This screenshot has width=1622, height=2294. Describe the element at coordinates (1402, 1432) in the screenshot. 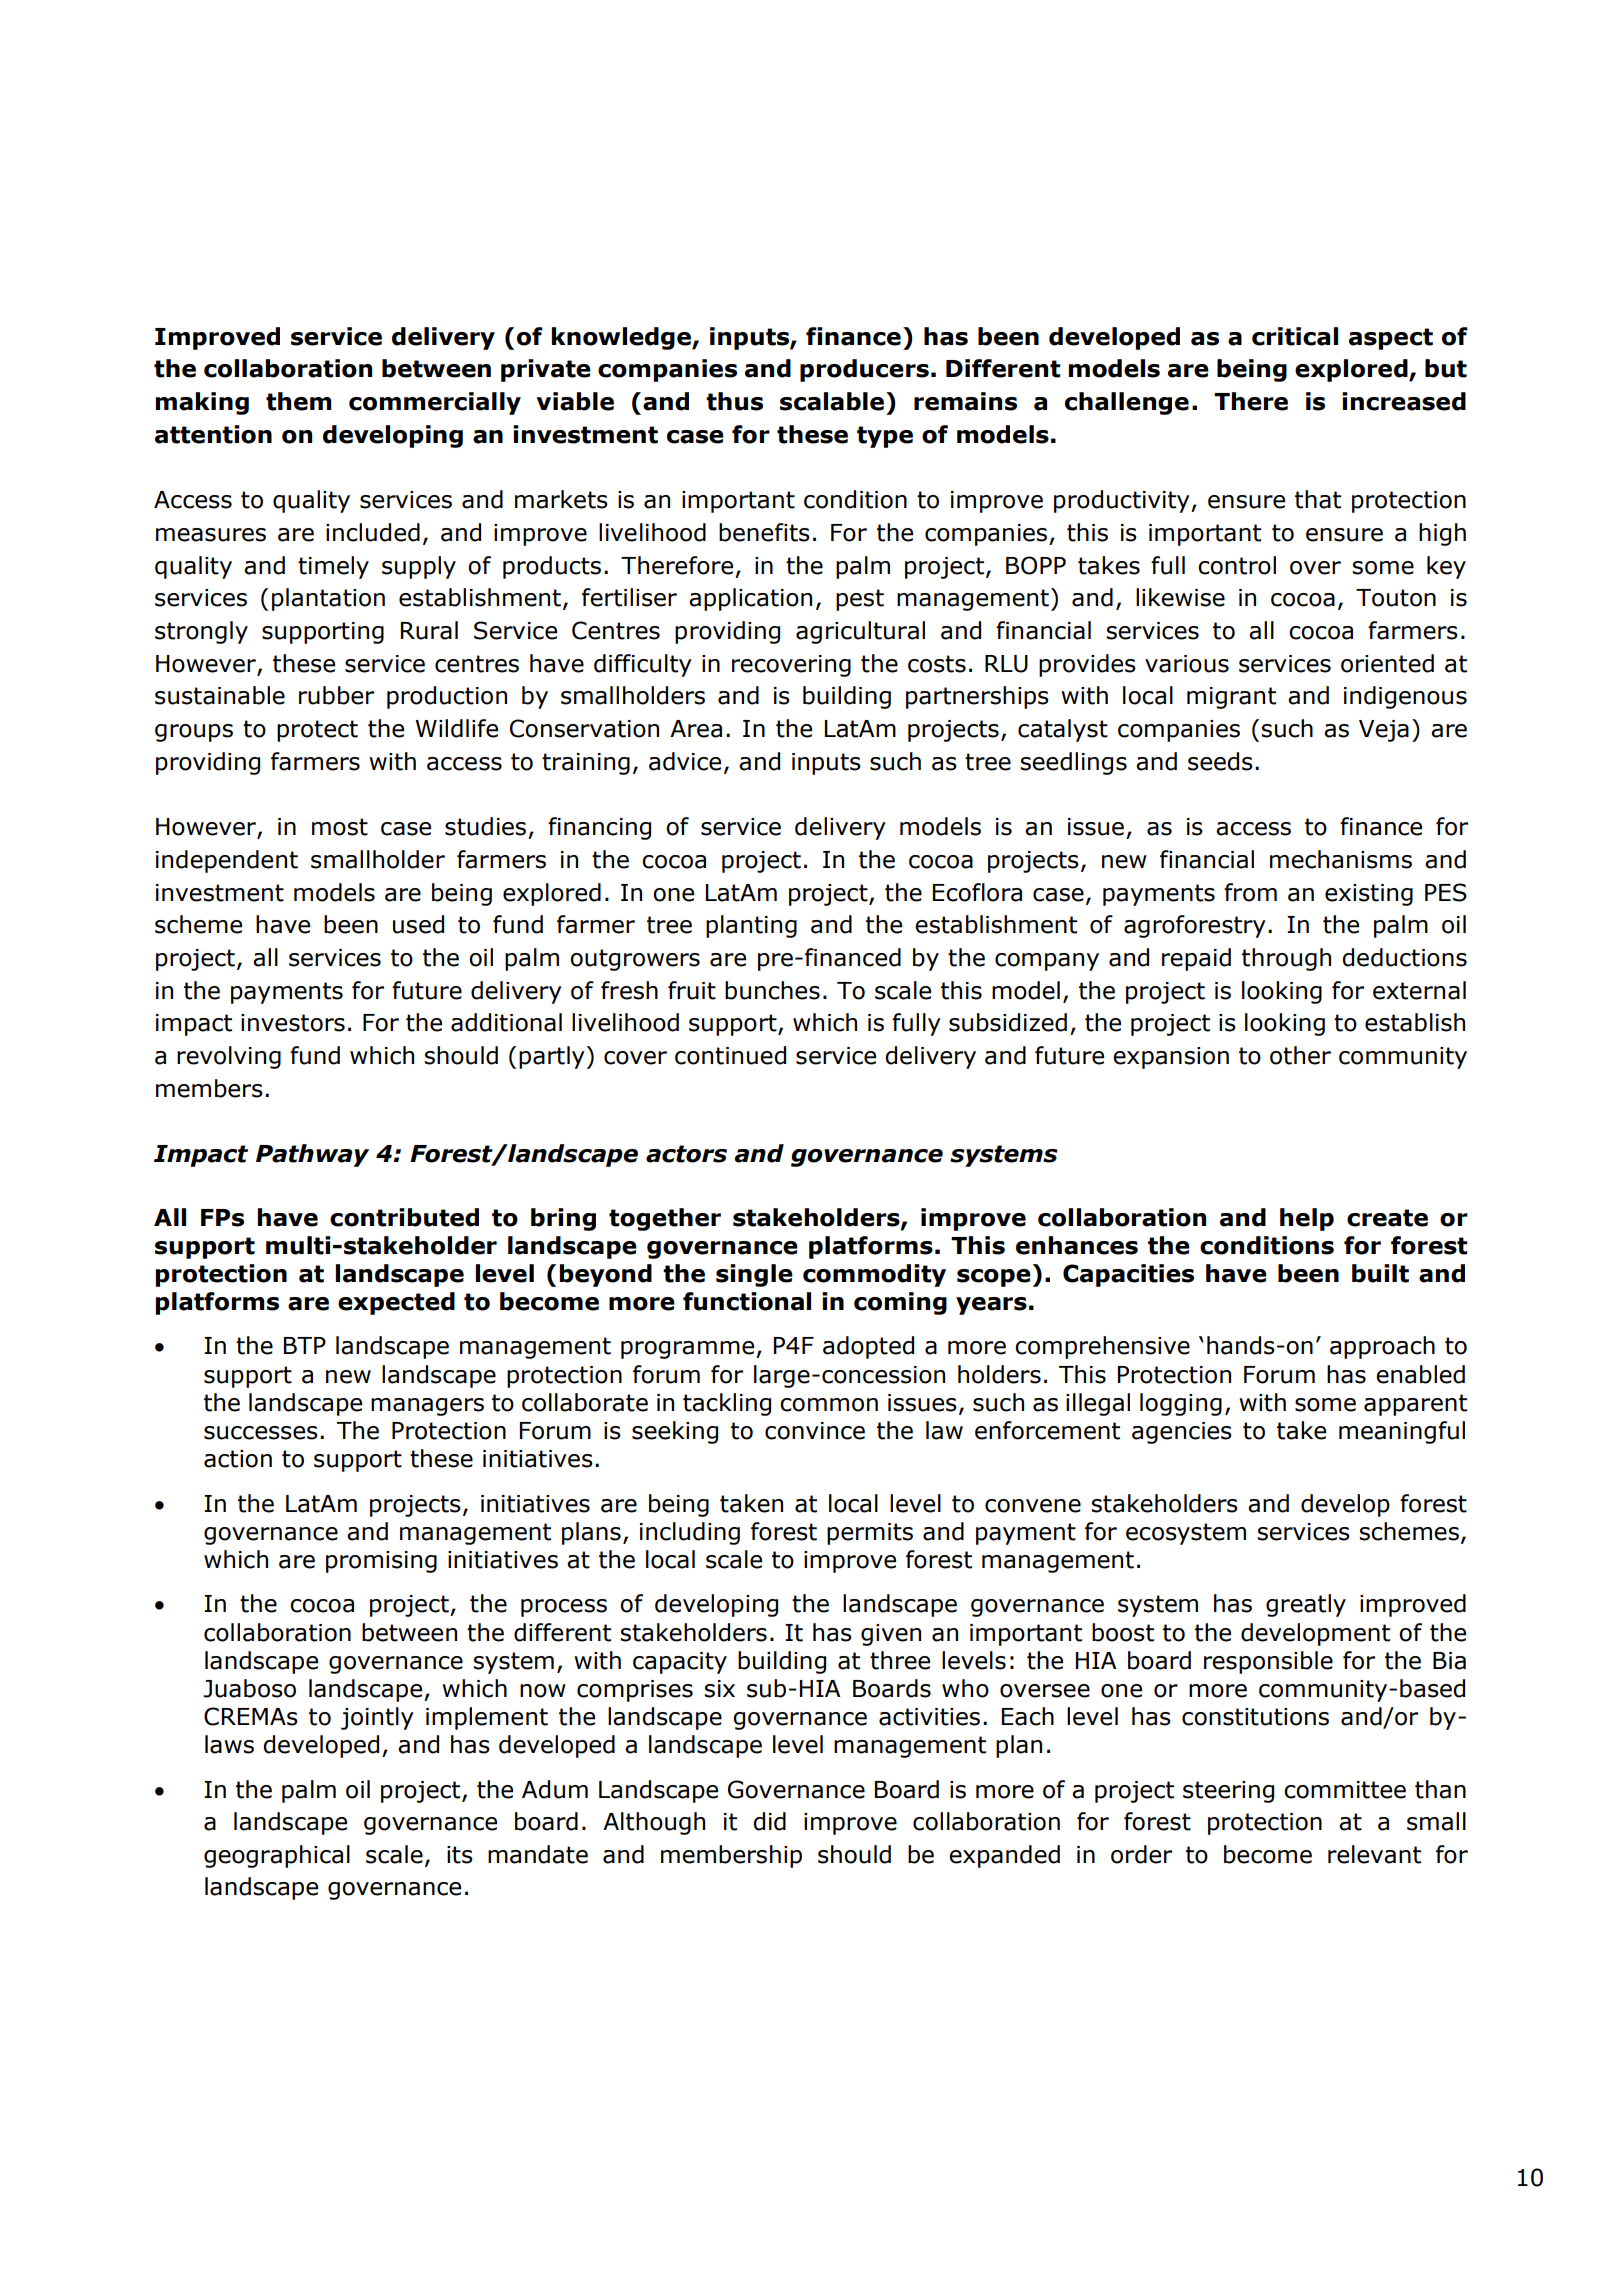

I see `meaningful` at that location.
